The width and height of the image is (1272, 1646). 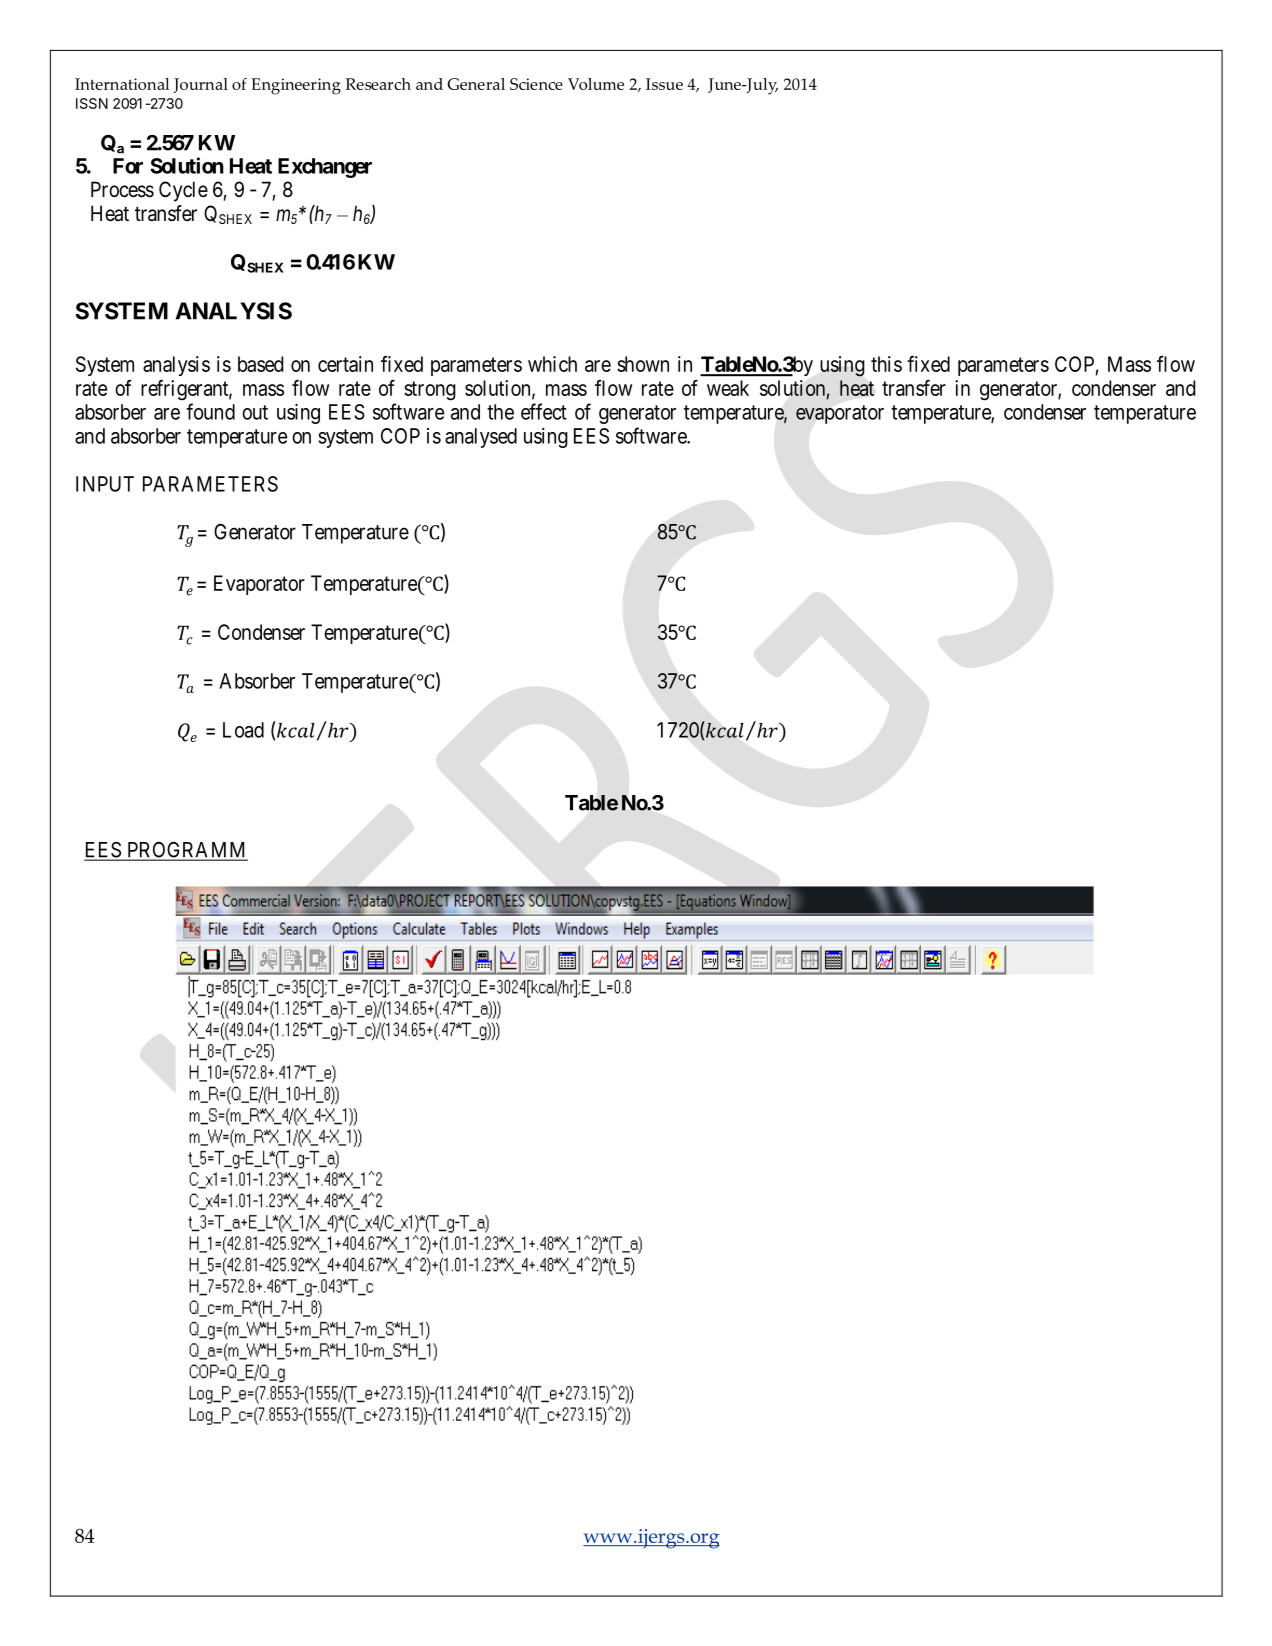 I want to click on General, so click(x=476, y=84).
